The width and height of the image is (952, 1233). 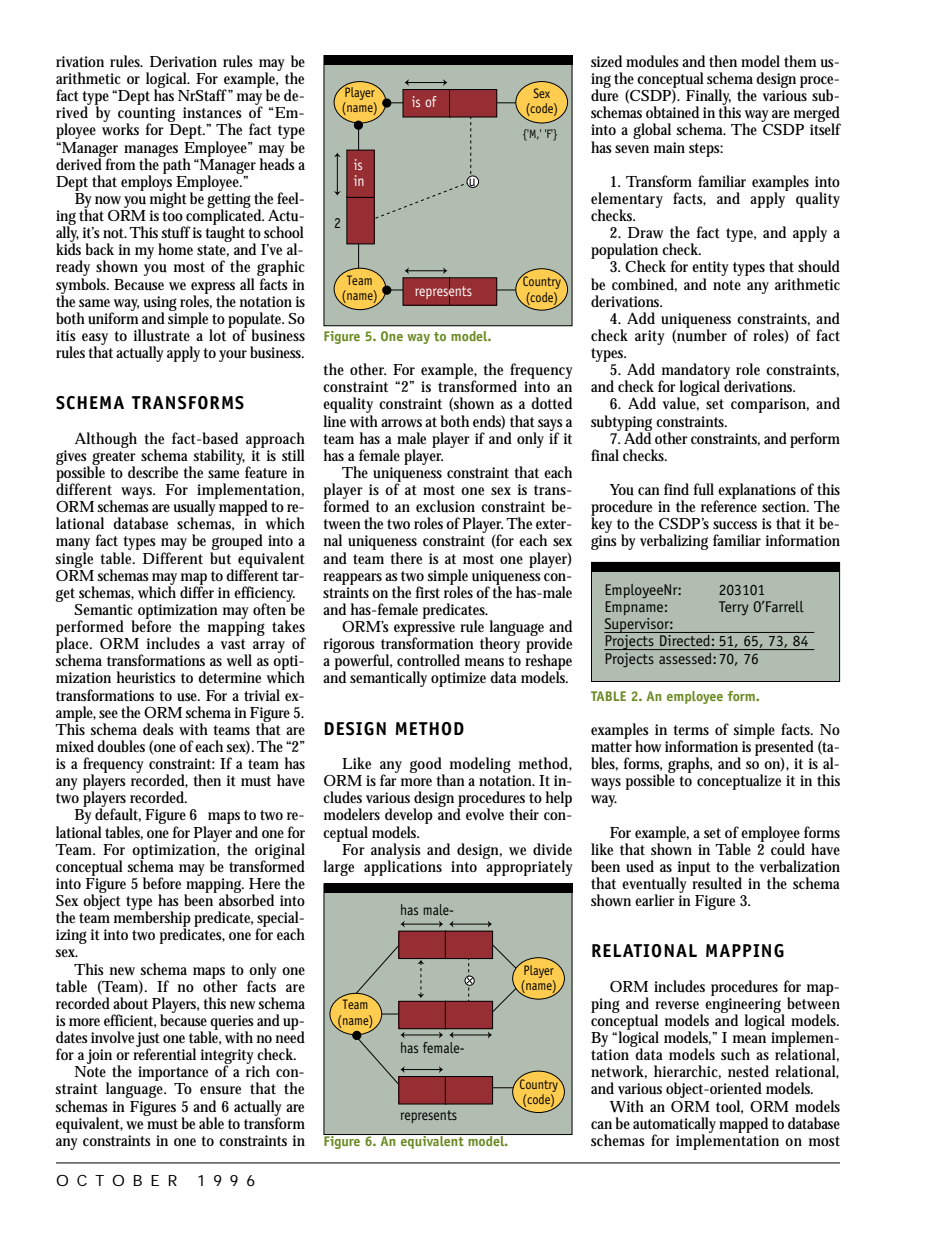 I want to click on just, so click(x=148, y=1041).
